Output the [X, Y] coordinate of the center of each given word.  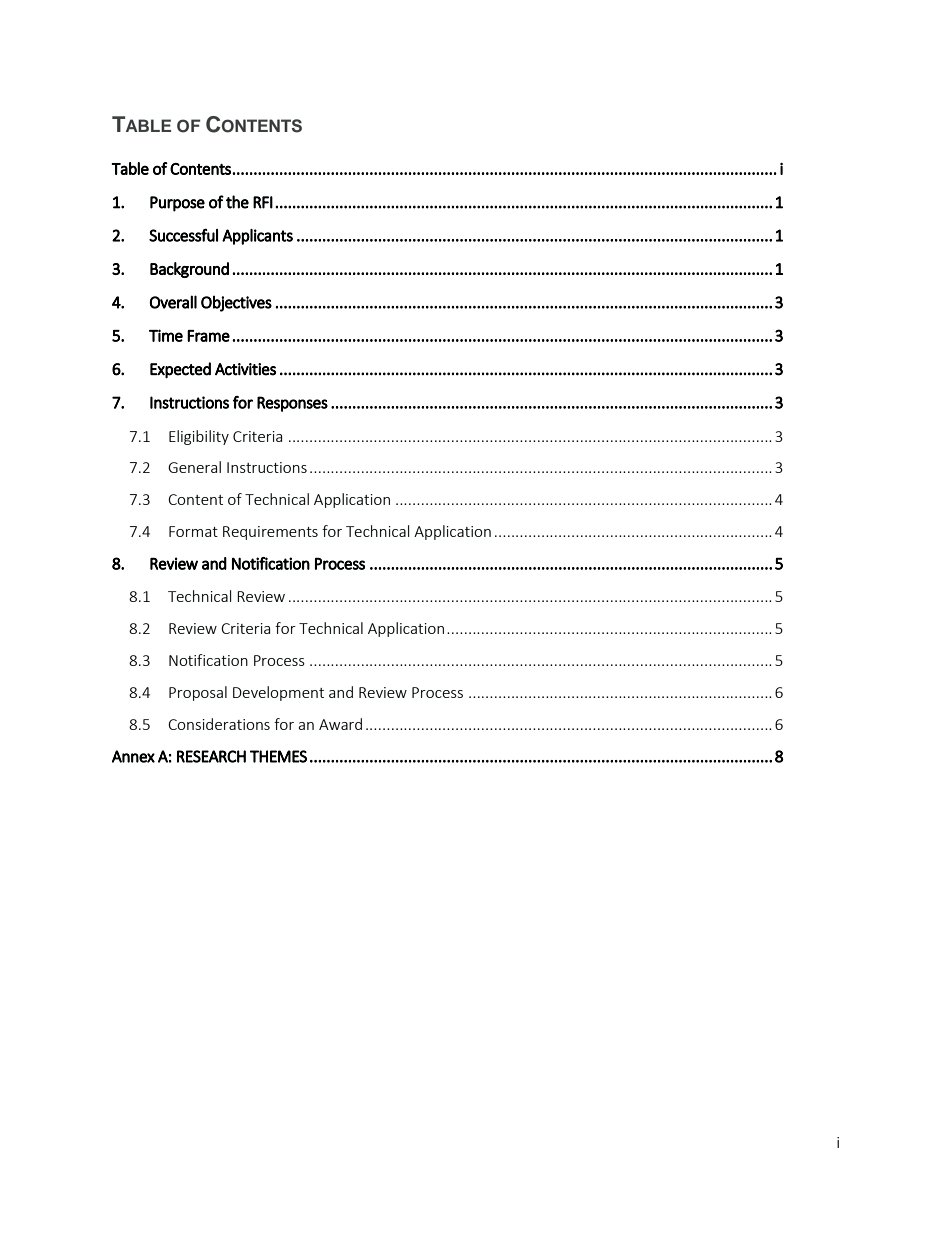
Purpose [177, 204]
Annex [133, 756]
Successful [183, 235]
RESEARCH [211, 756]
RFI [263, 202]
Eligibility [199, 437]
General [194, 467]
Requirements [270, 533]
